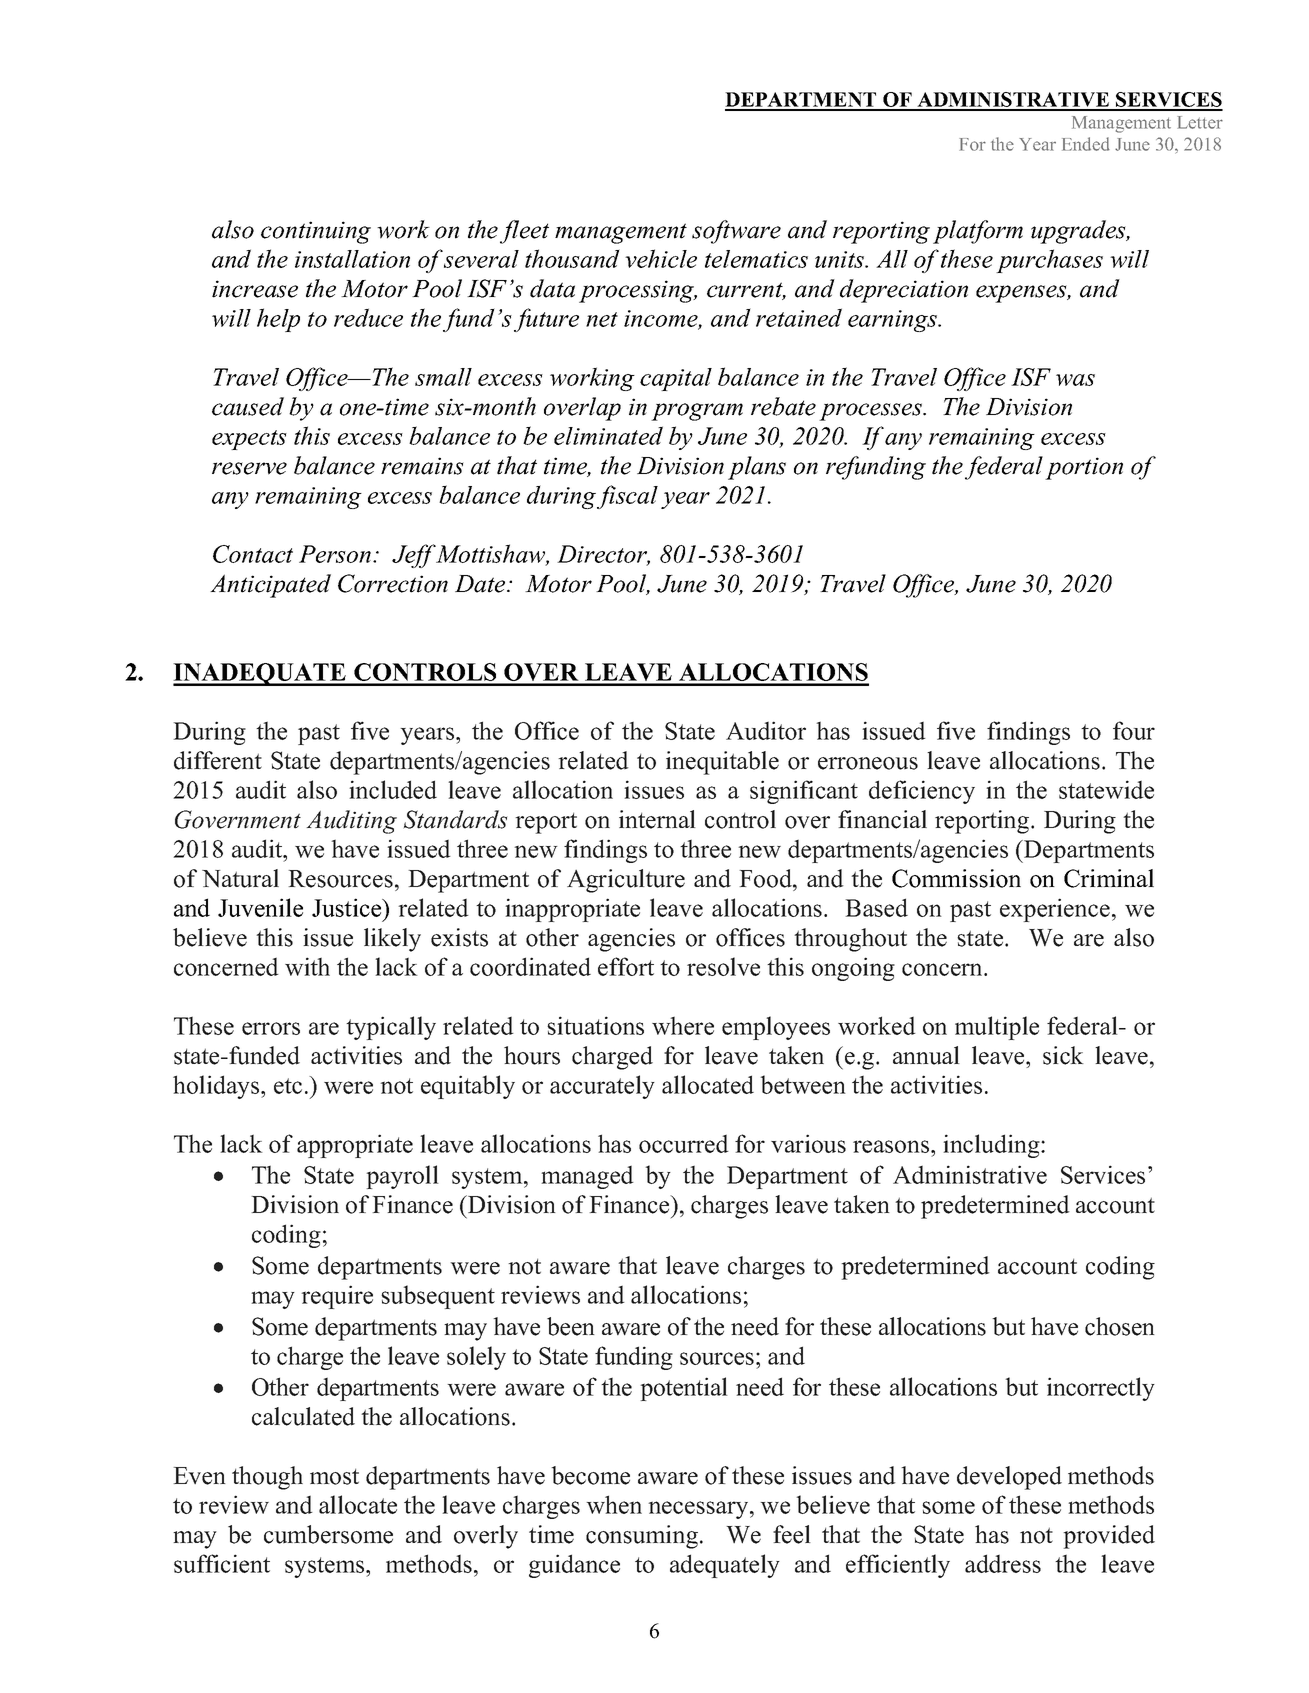 The height and width of the screenshot is (1693, 1309). Describe the element at coordinates (1109, 1537) in the screenshot. I see `provided` at that location.
